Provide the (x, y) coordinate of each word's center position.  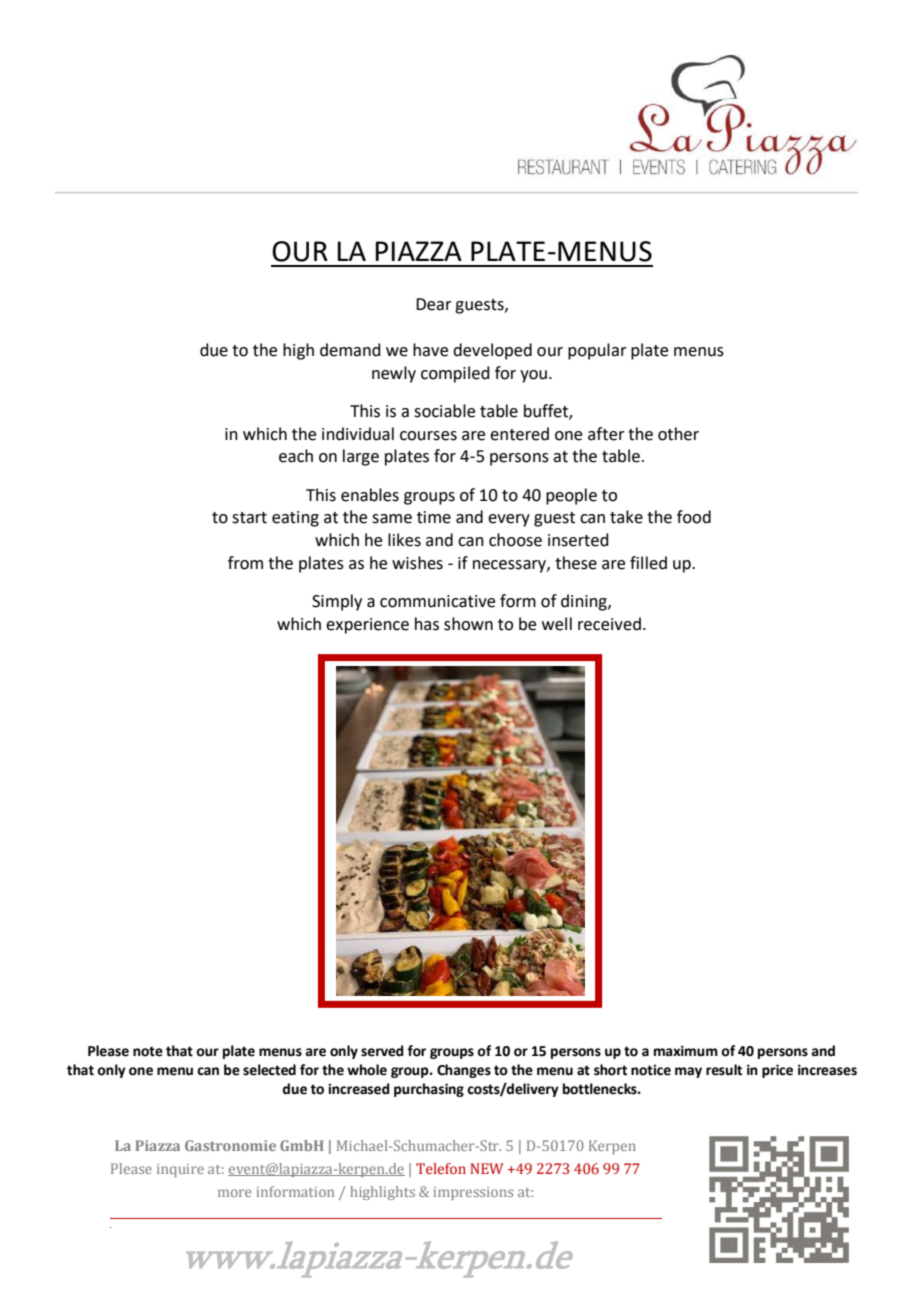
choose (515, 540)
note (148, 1051)
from (245, 563)
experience (367, 626)
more (234, 1193)
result (724, 1070)
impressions (473, 1193)
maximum (686, 1051)
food (694, 517)
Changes (464, 1071)
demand (350, 350)
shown (468, 624)
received (609, 624)
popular (597, 351)
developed (492, 351)
